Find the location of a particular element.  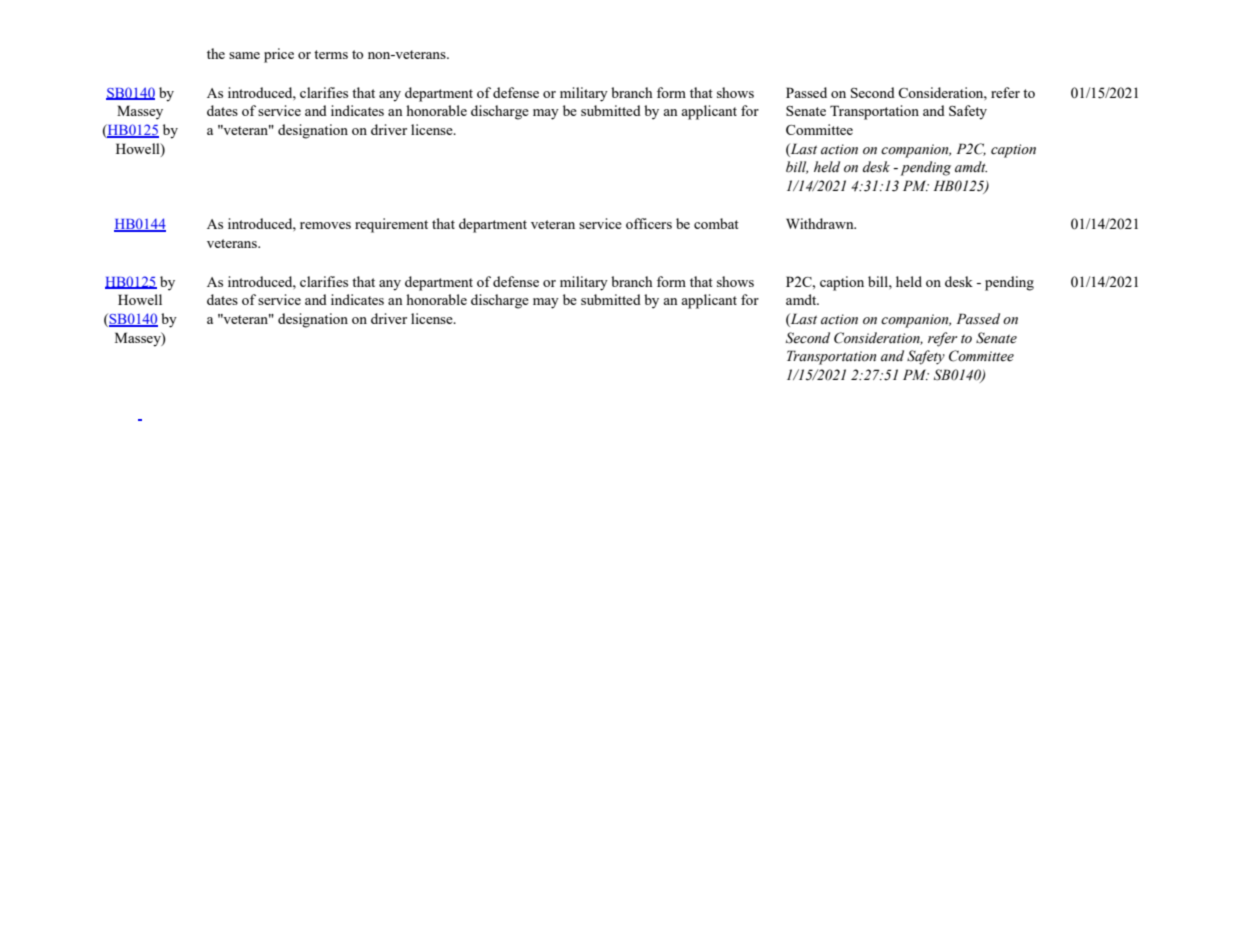

same is located at coordinates (244, 55).
